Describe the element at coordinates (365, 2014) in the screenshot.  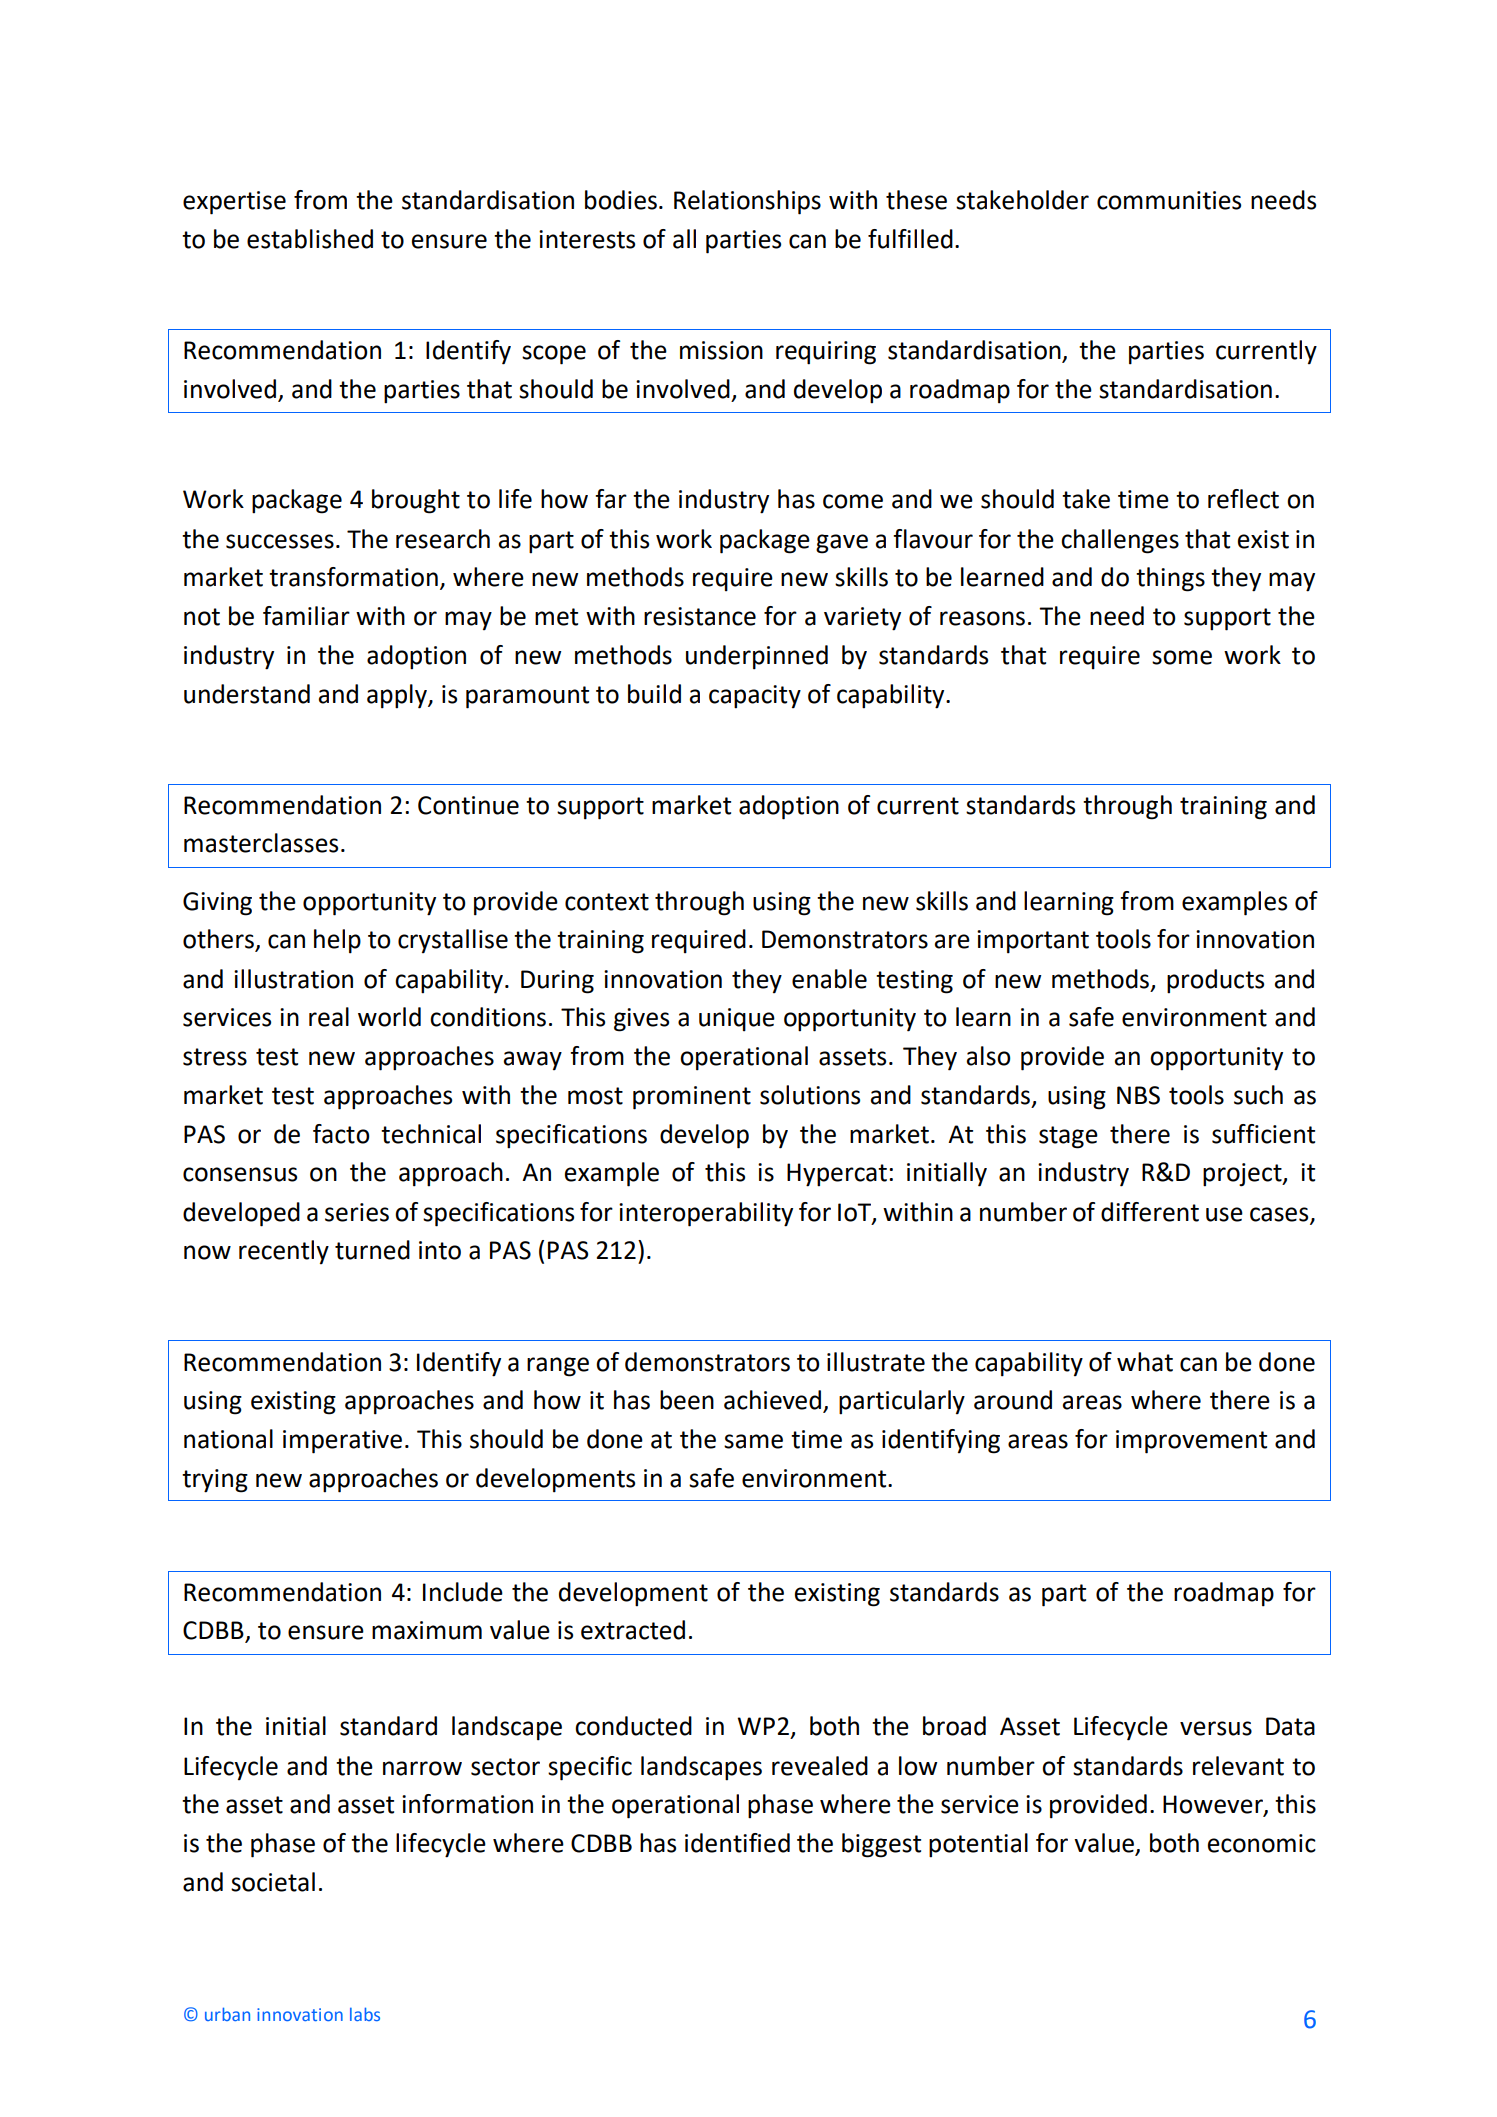
I see `labs` at that location.
